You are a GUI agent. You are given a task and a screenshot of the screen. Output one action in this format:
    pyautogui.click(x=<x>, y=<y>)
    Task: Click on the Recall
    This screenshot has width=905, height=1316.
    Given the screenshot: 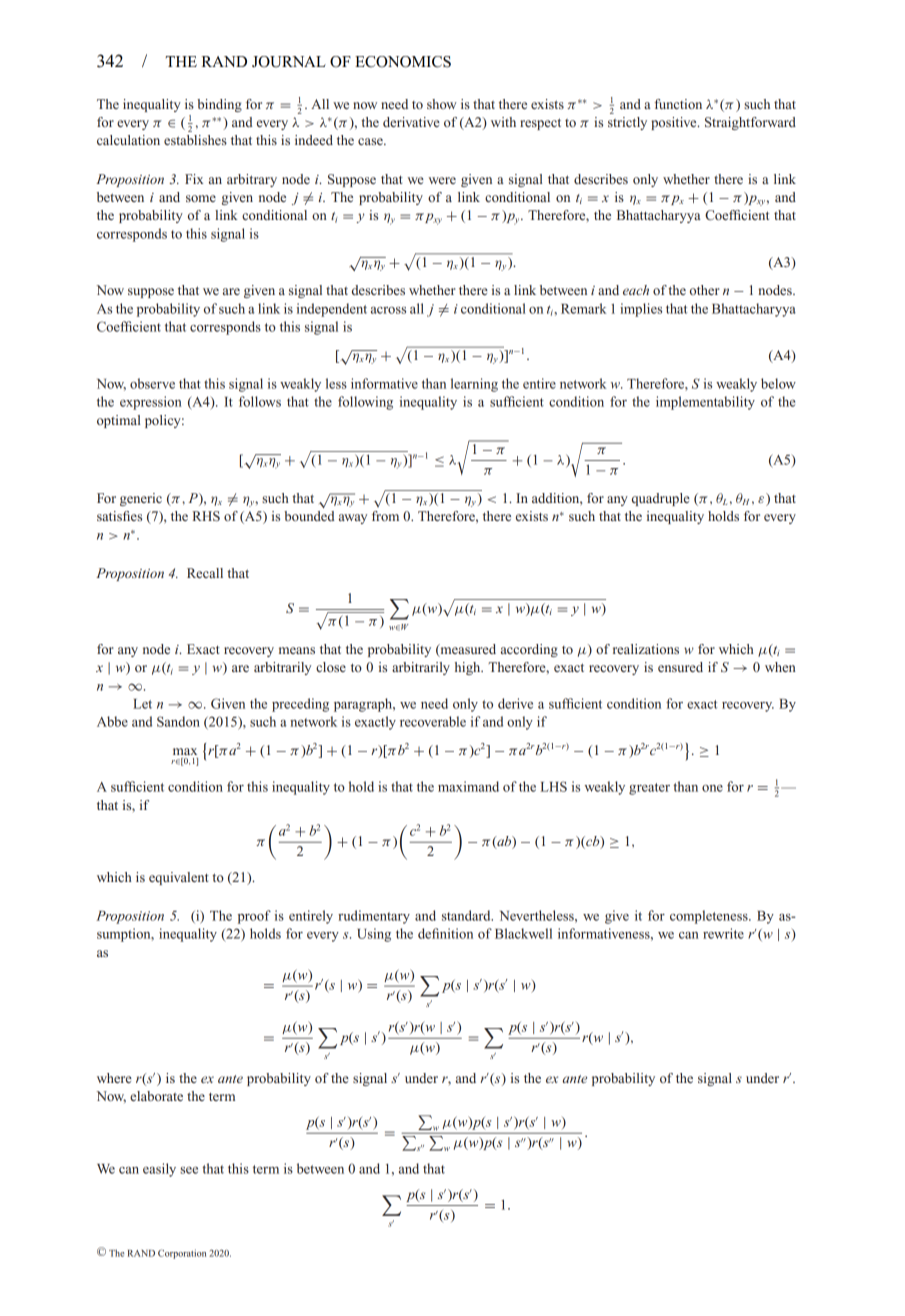 What is the action you would take?
    pyautogui.click(x=205, y=573)
